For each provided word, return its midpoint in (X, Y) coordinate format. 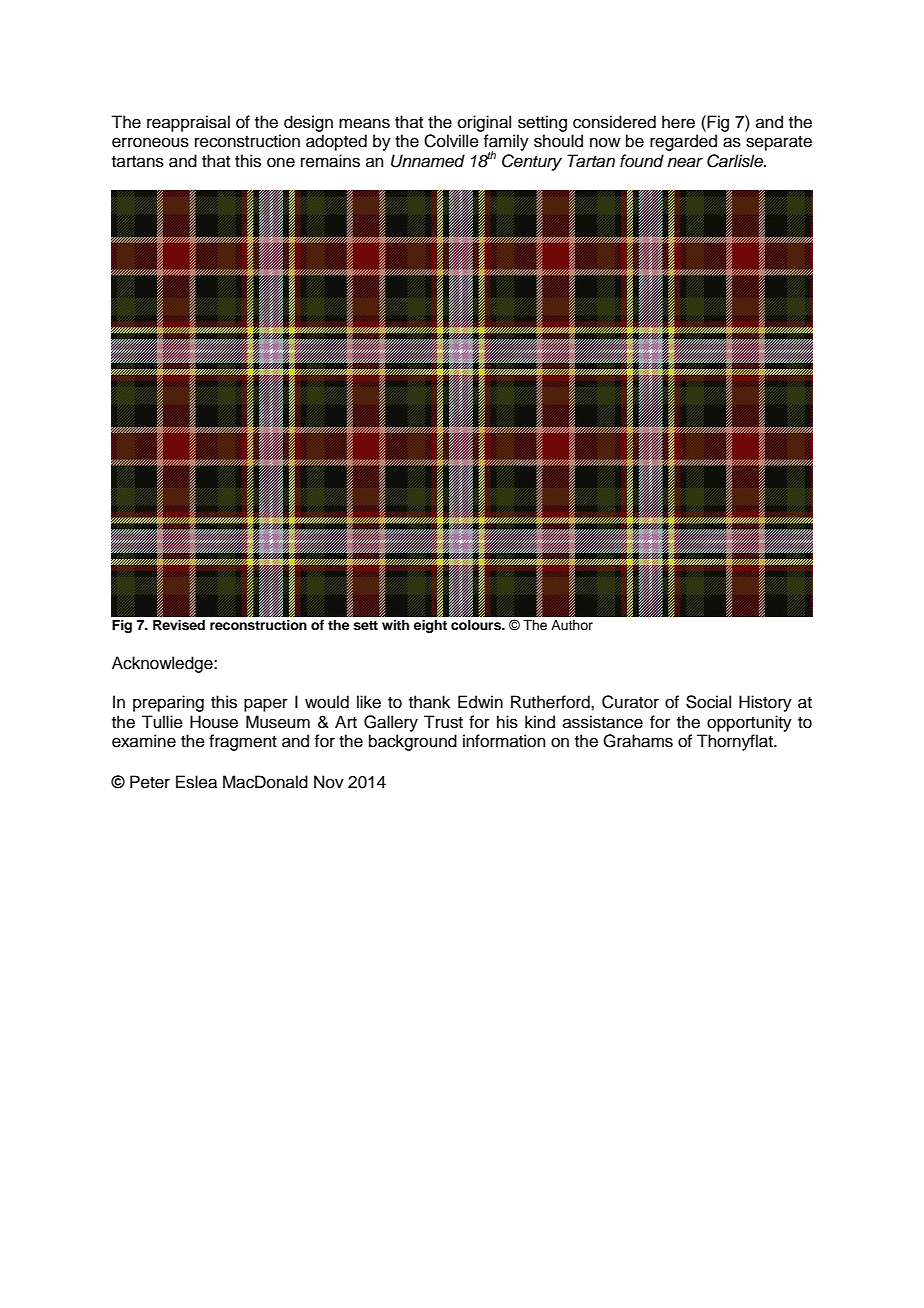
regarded (683, 142)
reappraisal (188, 123)
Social (708, 702)
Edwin (480, 702)
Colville (451, 141)
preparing (168, 703)
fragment (243, 742)
